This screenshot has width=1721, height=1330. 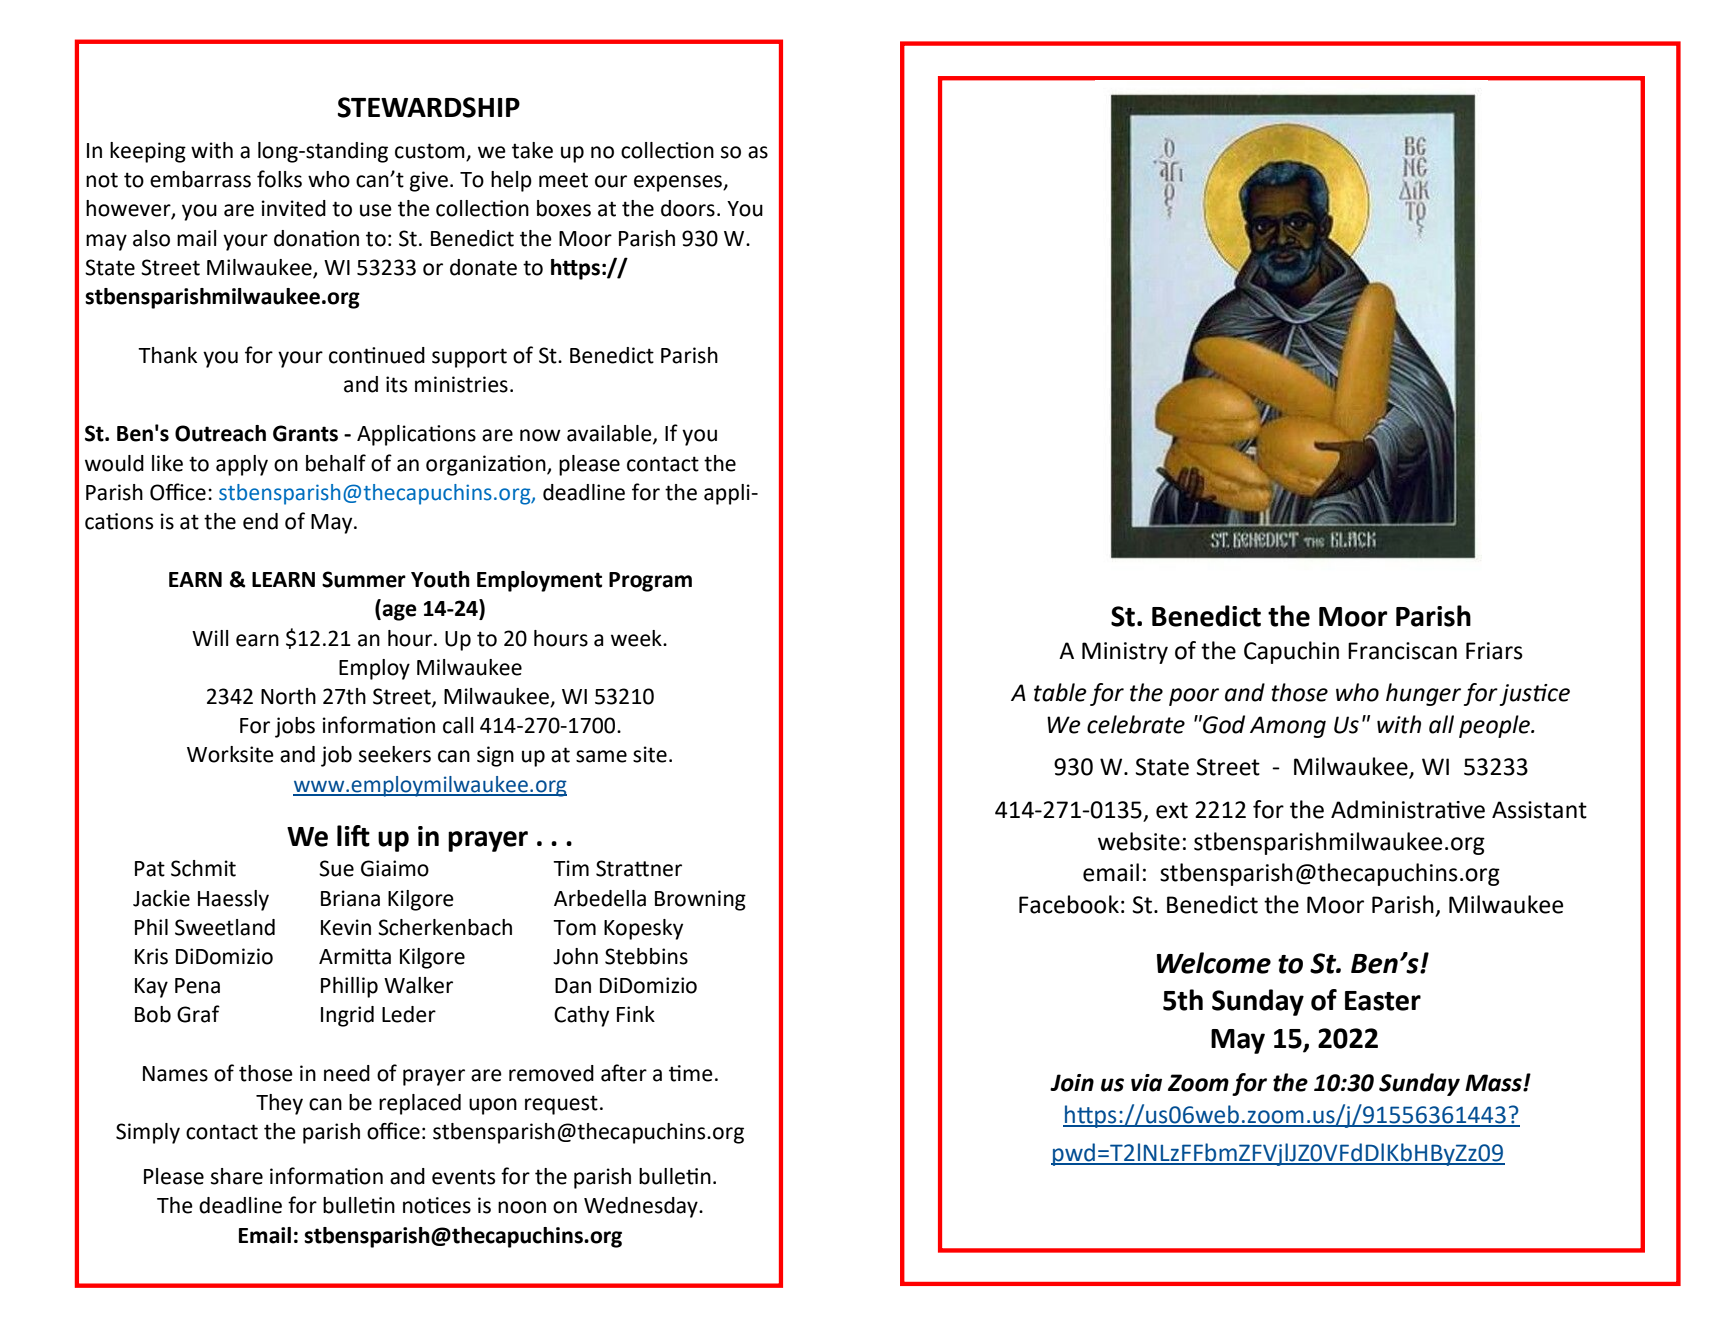 What do you see at coordinates (642, 1207) in the screenshot?
I see `Wednesday` at bounding box center [642, 1207].
